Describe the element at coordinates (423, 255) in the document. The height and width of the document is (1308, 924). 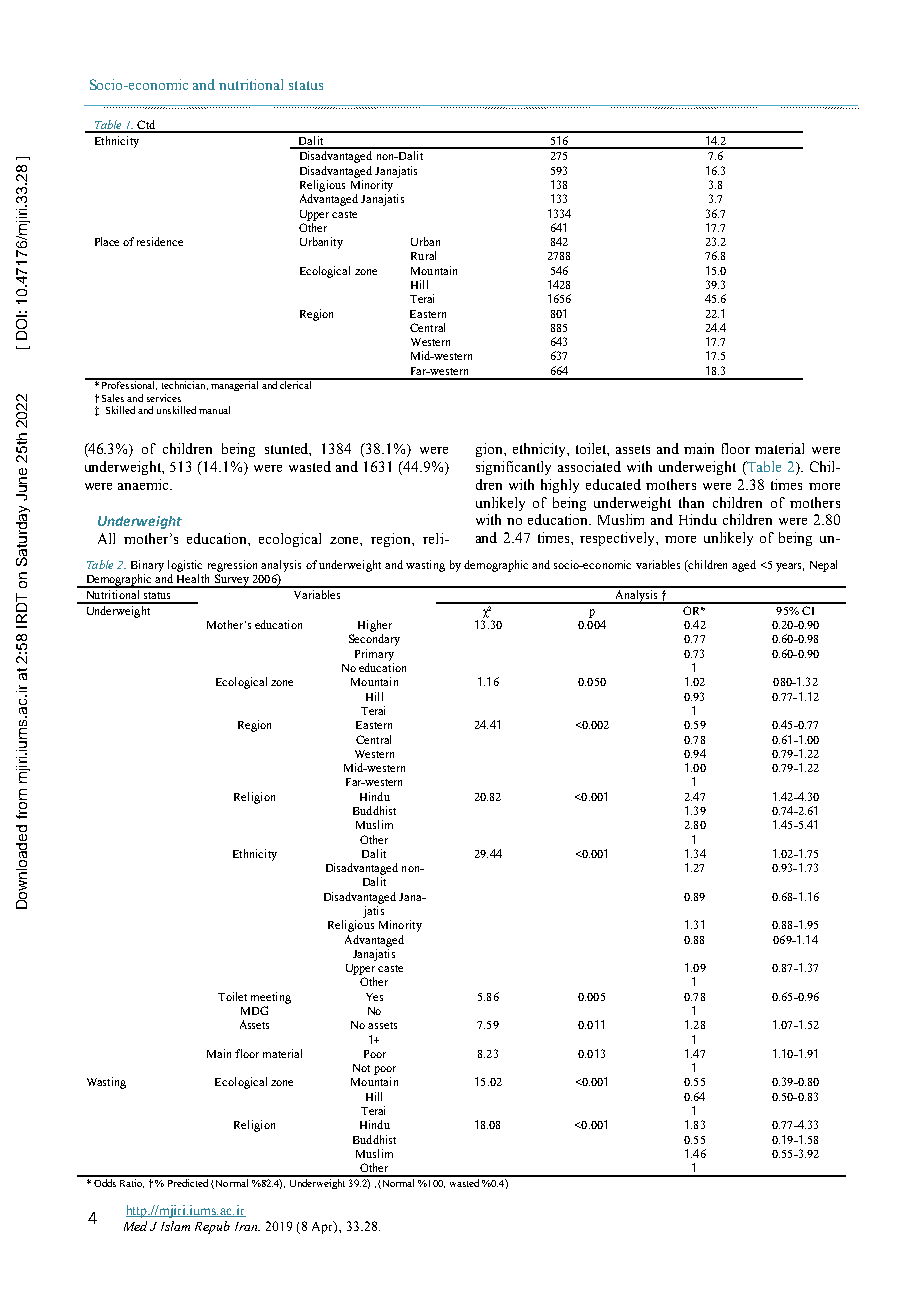
I see `Rural` at that location.
